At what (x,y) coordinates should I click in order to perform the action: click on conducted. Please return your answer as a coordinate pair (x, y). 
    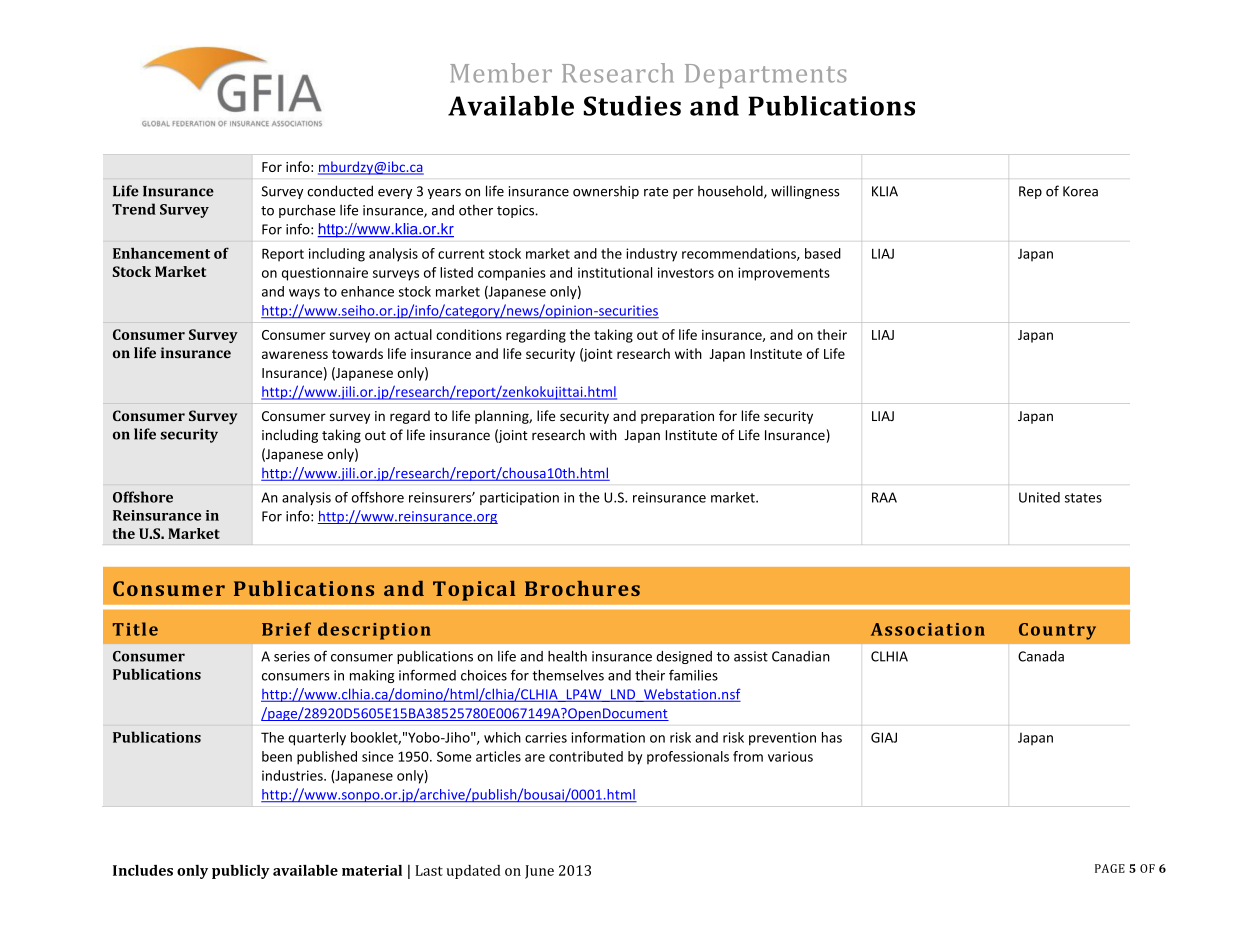
    Looking at the image, I should click on (340, 191).
